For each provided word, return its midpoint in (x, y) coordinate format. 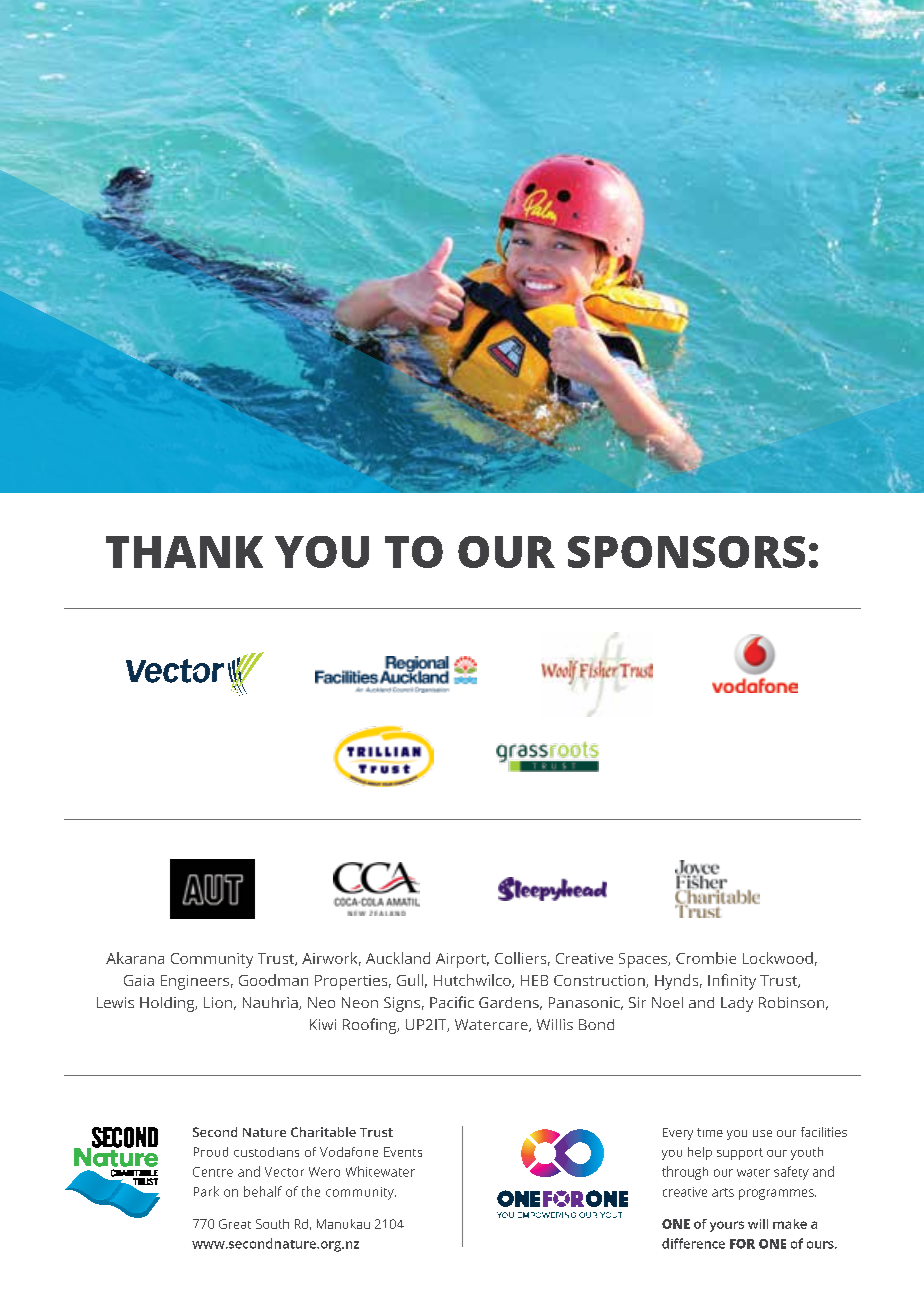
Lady (737, 1004)
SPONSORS (686, 552)
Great (235, 1224)
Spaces (644, 960)
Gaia (139, 980)
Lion (218, 1002)
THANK (184, 552)
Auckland (398, 958)
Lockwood (778, 958)
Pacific (452, 1002)
